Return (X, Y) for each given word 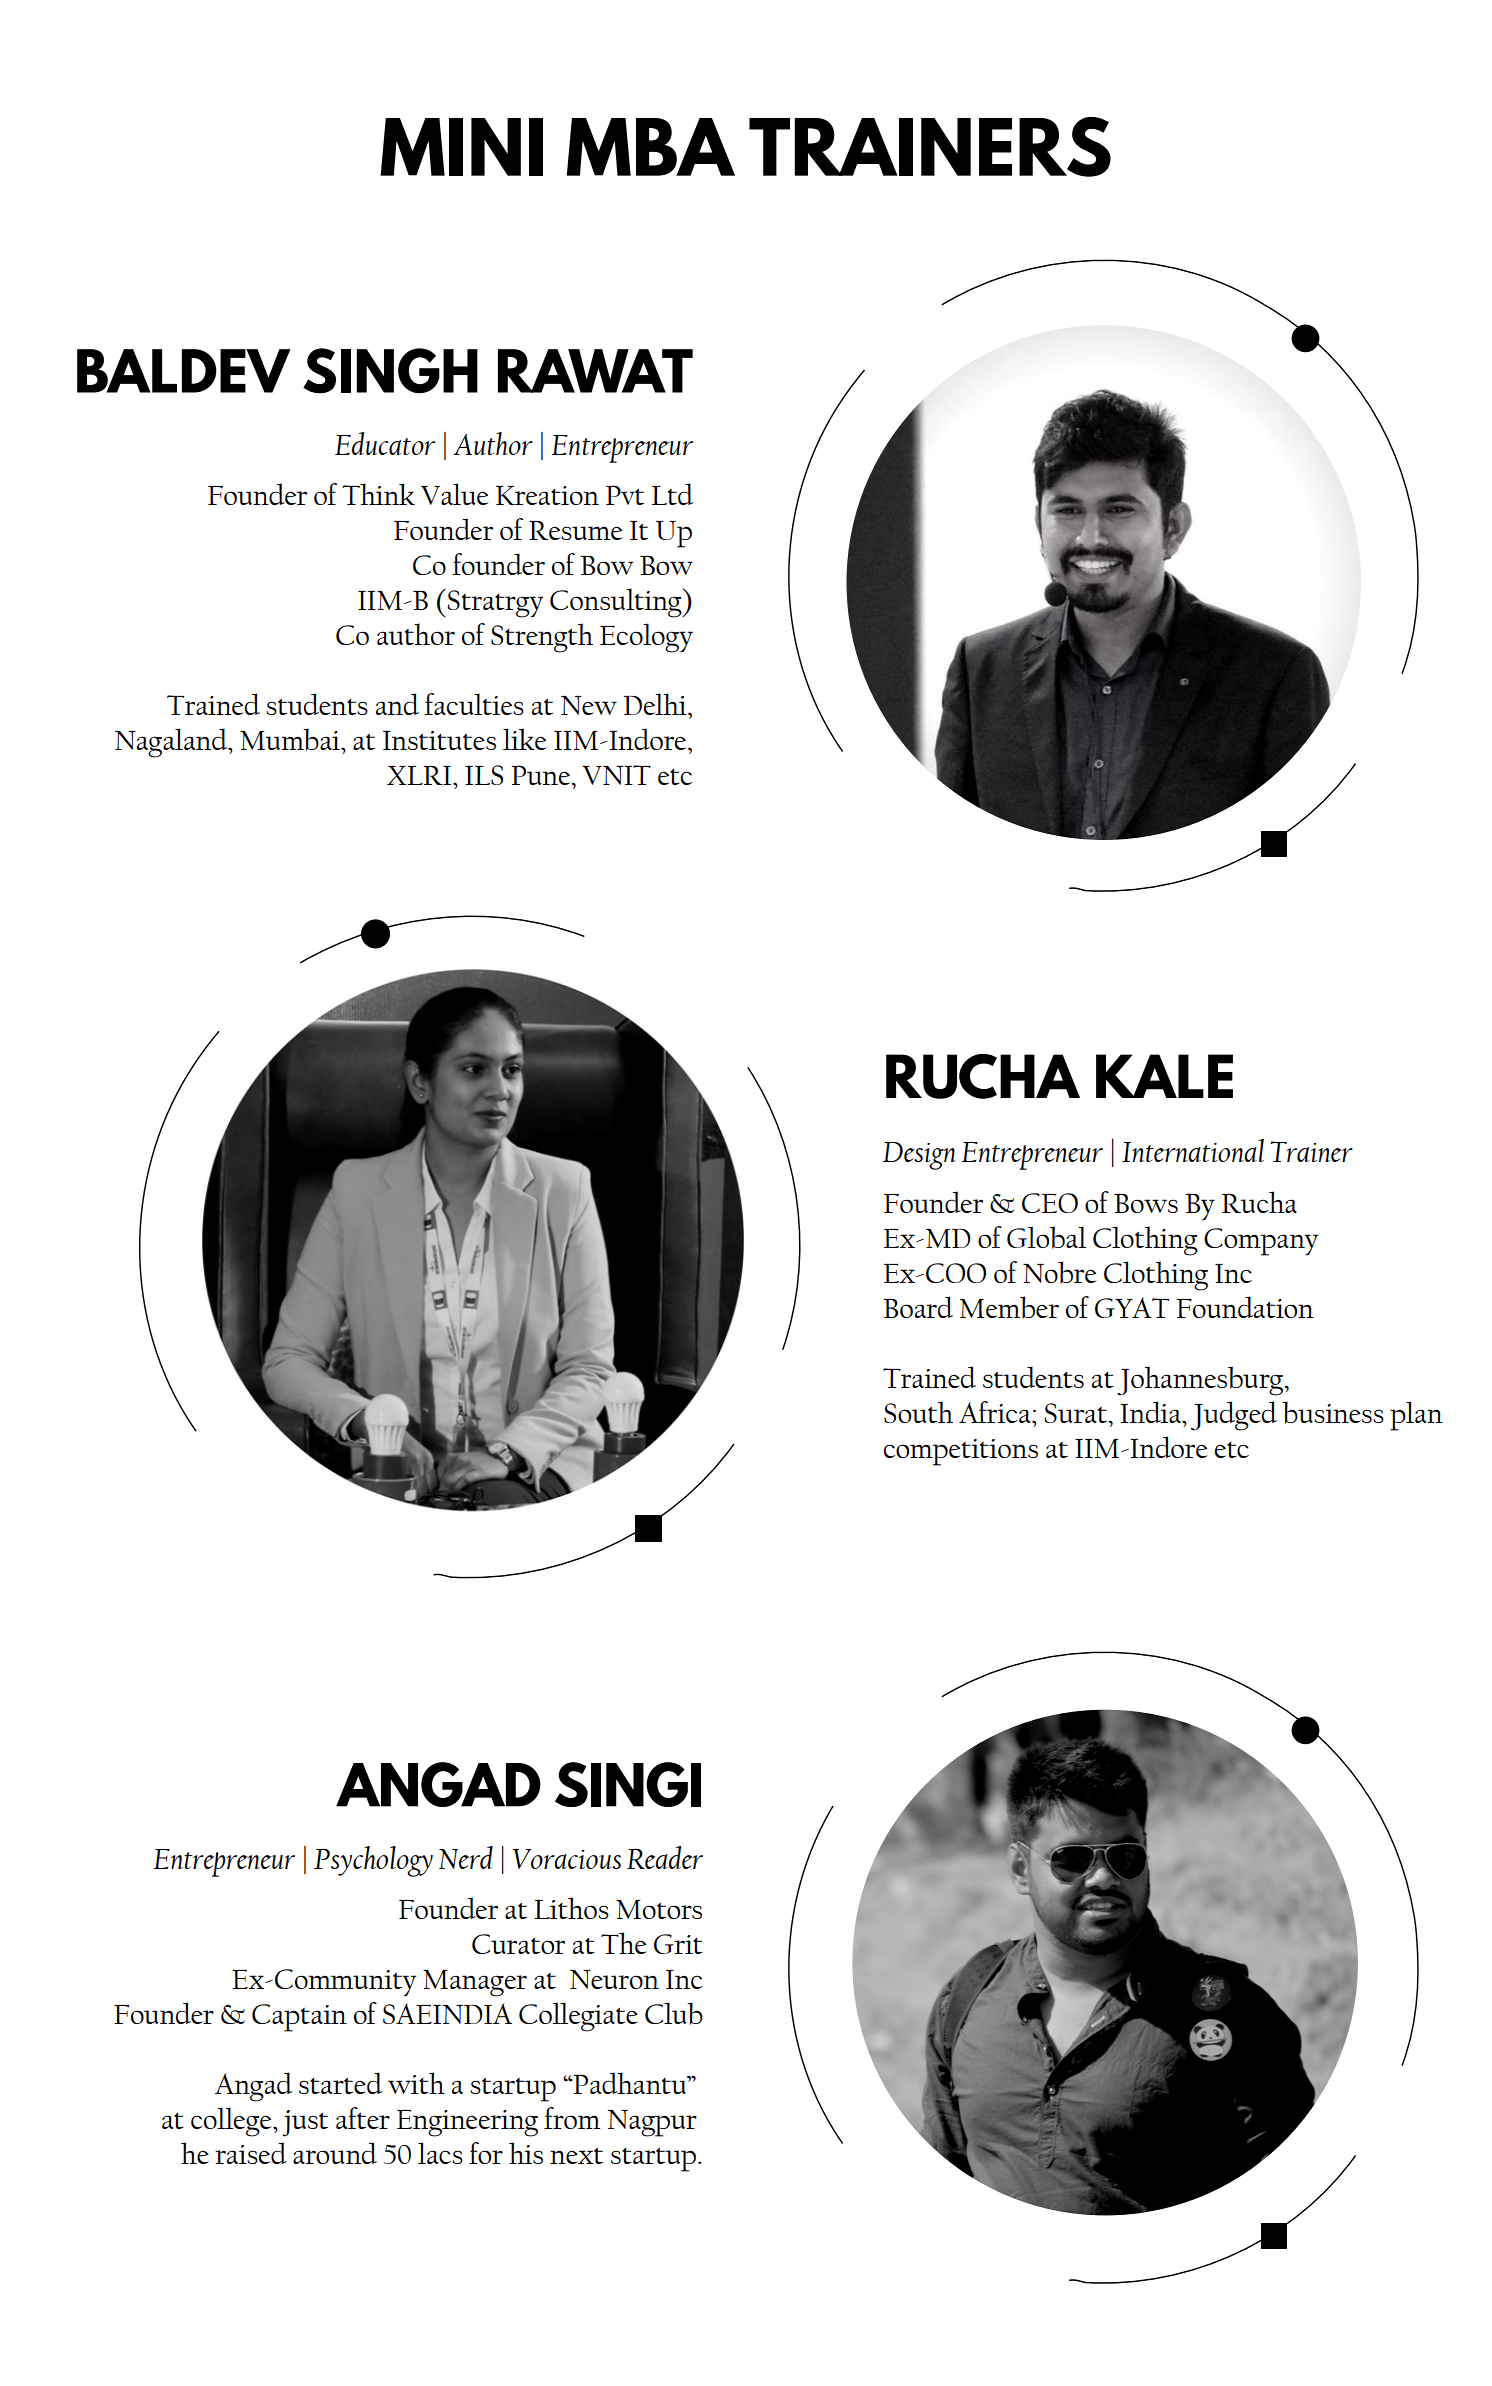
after (363, 2118)
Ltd (672, 494)
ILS (484, 775)
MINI (461, 147)
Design (919, 1156)
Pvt (625, 495)
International (1193, 1150)
